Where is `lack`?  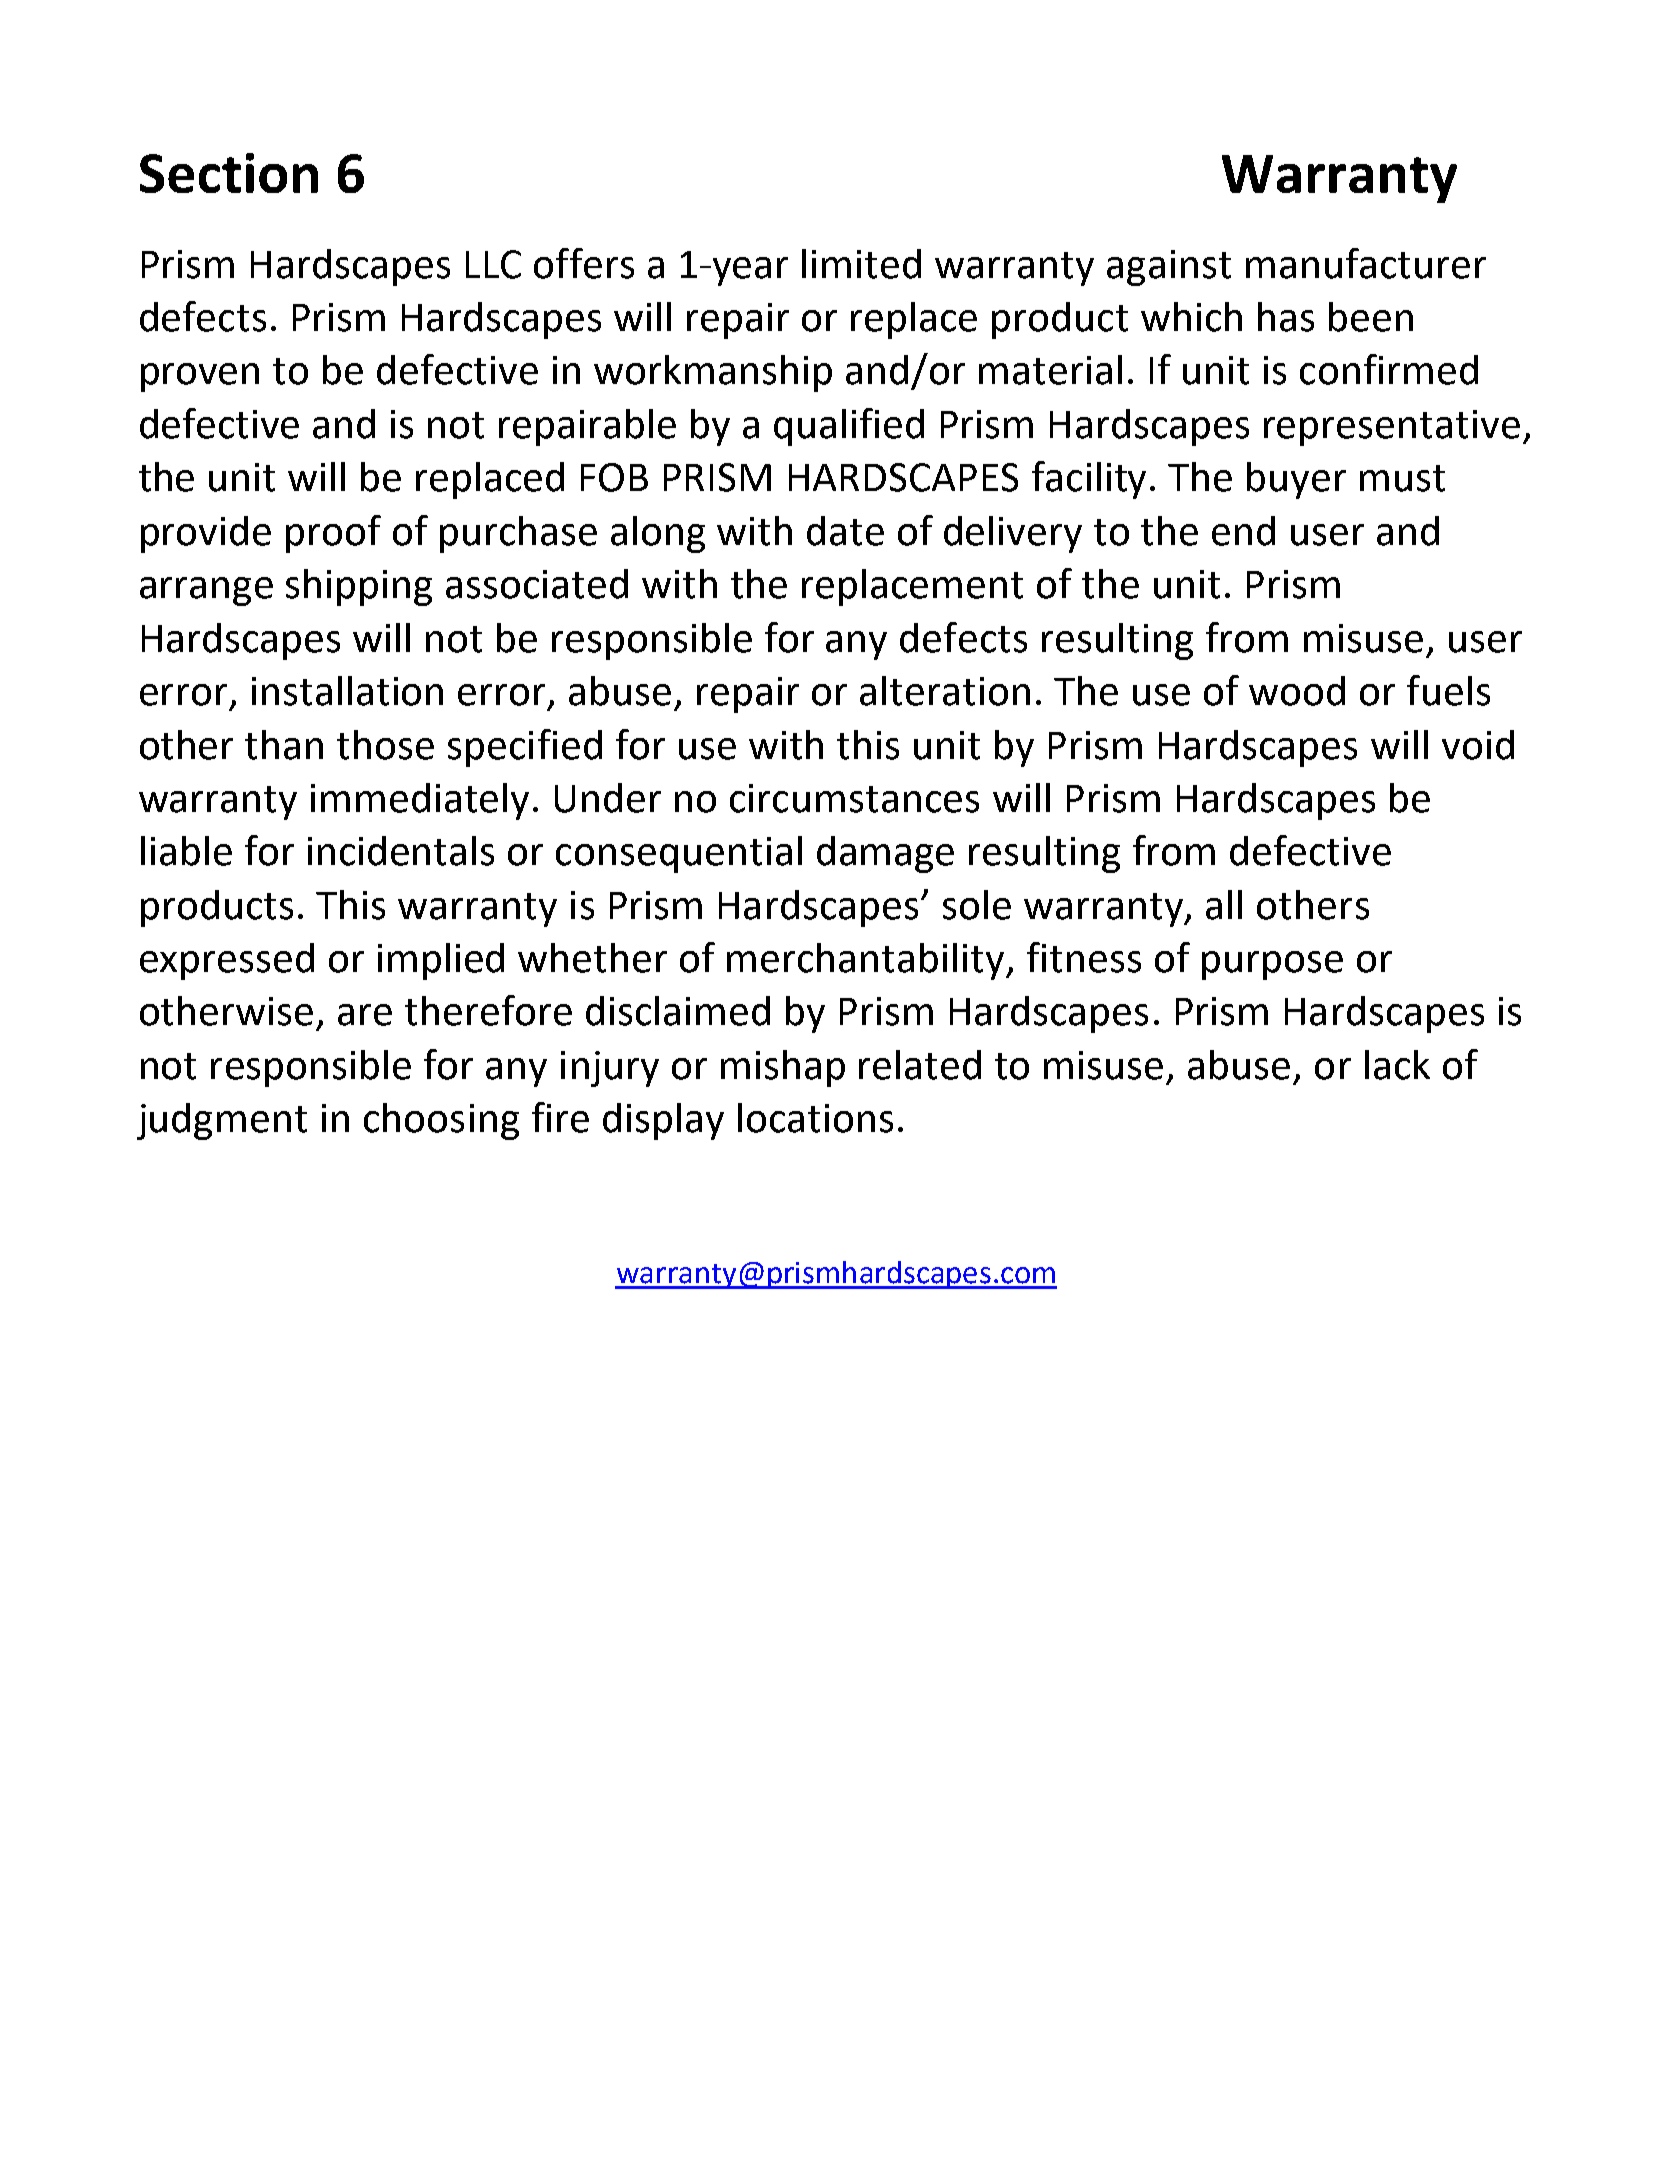
lack is located at coordinates (1397, 1065).
